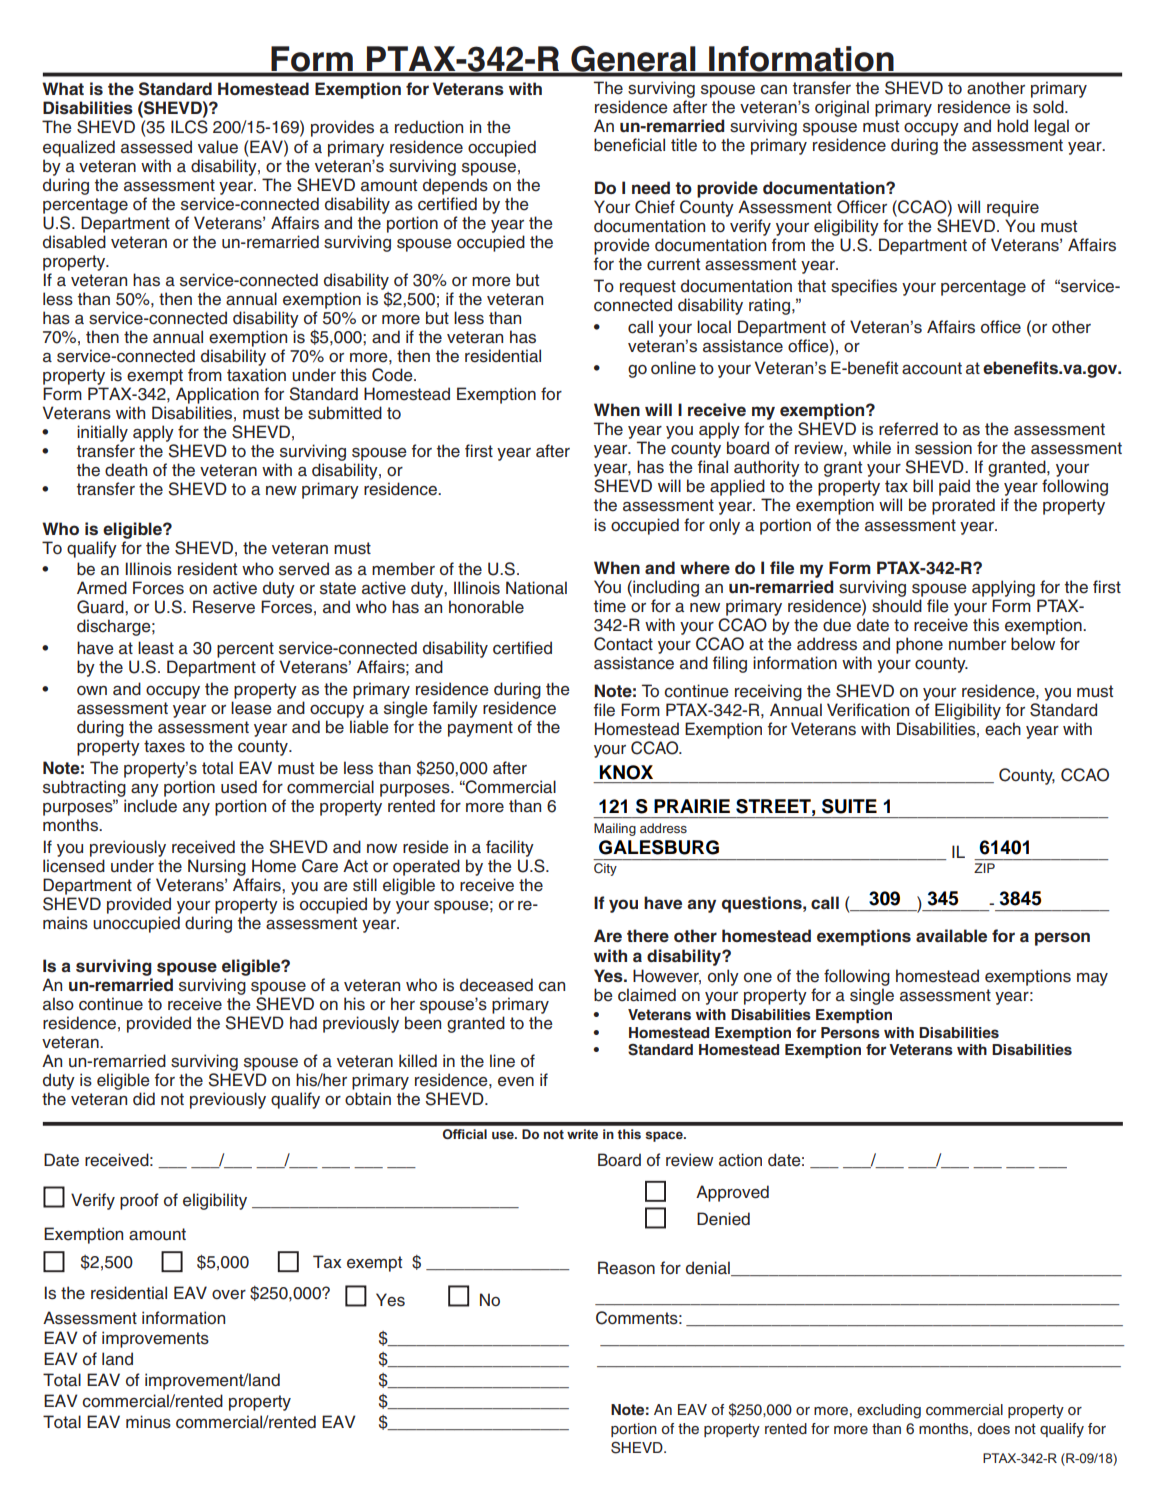  Describe the element at coordinates (1012, 126) in the document. I see `hold` at that location.
